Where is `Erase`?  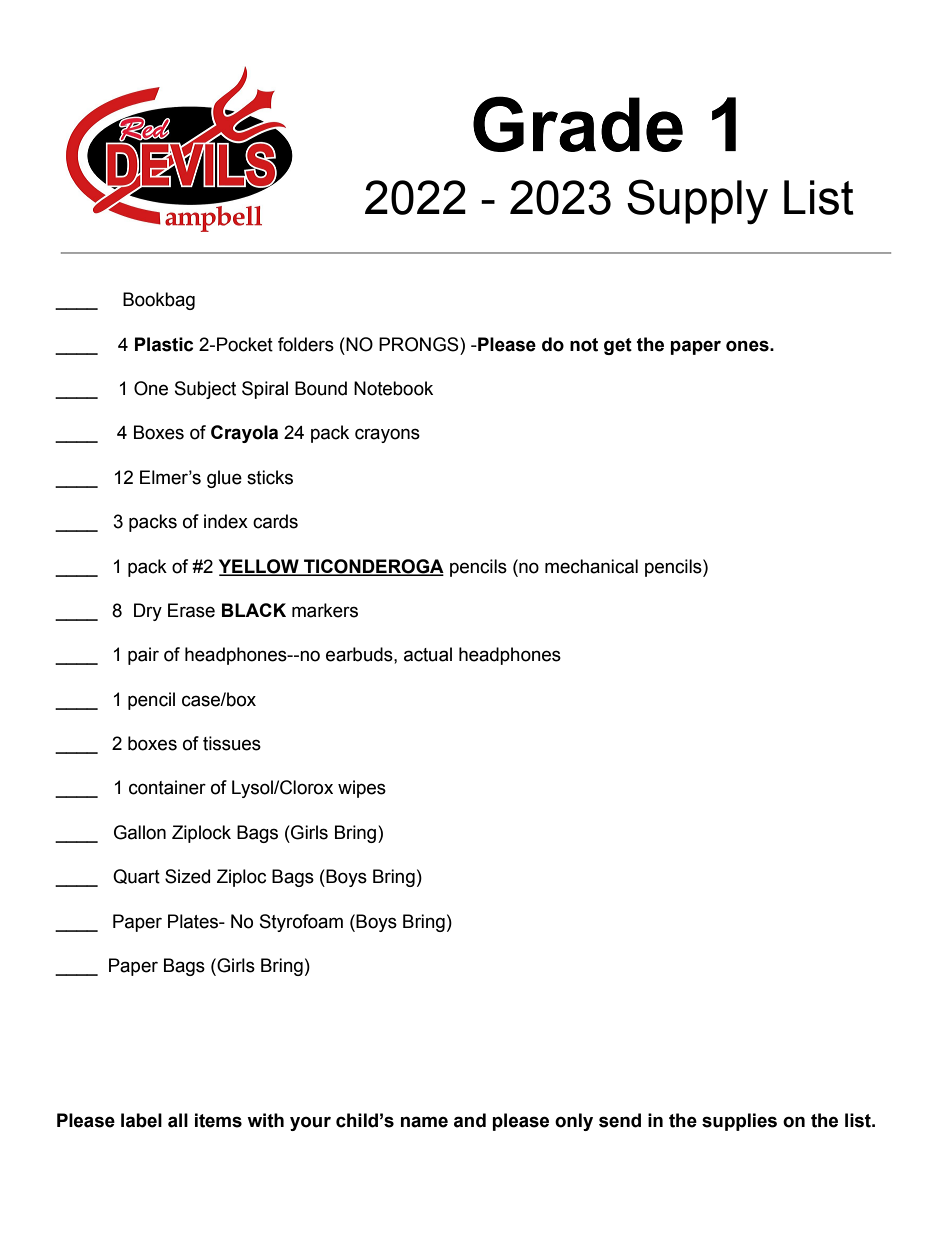
Erase is located at coordinates (191, 610).
